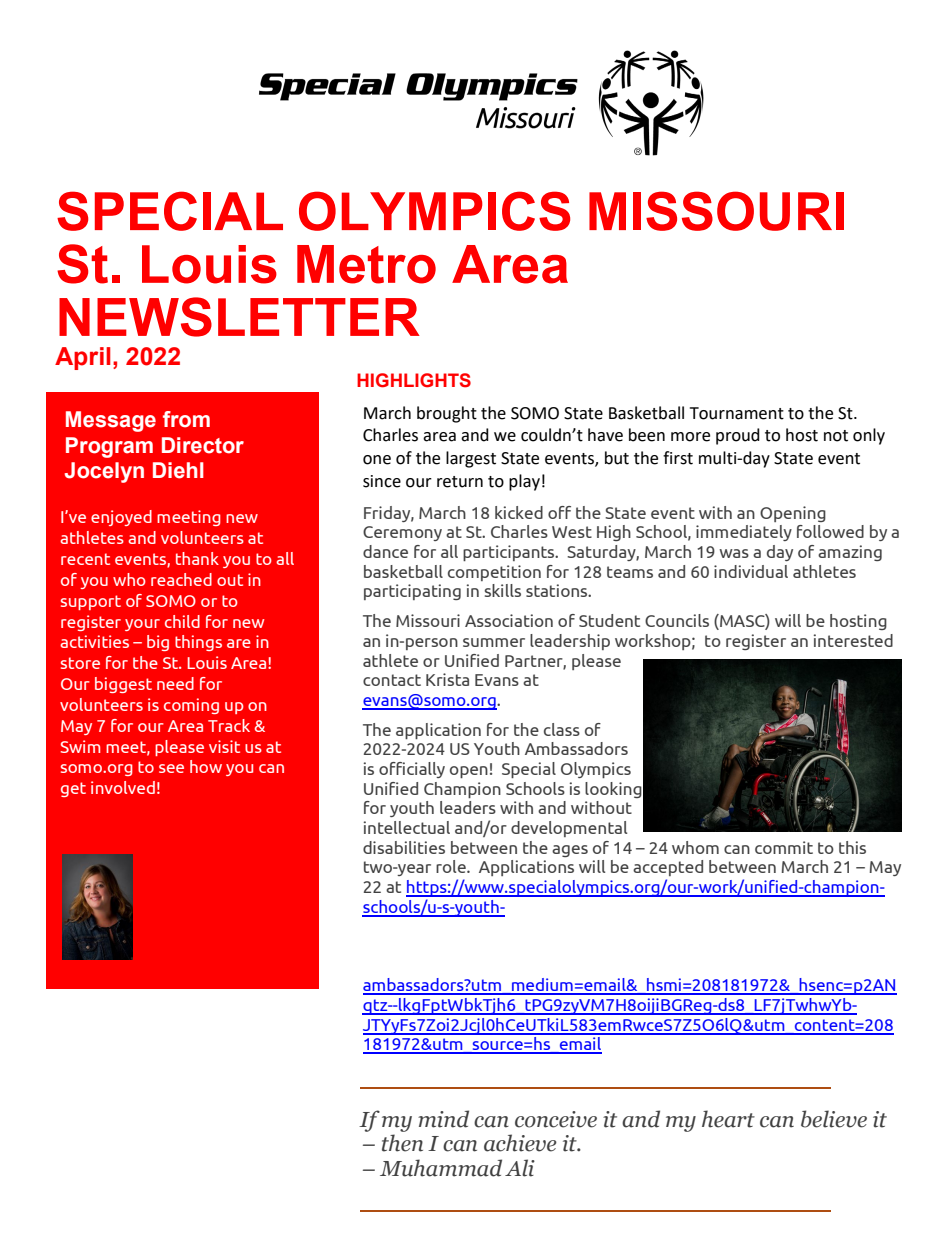 The image size is (952, 1233). Describe the element at coordinates (447, 679) in the screenshot. I see `Krista` at that location.
